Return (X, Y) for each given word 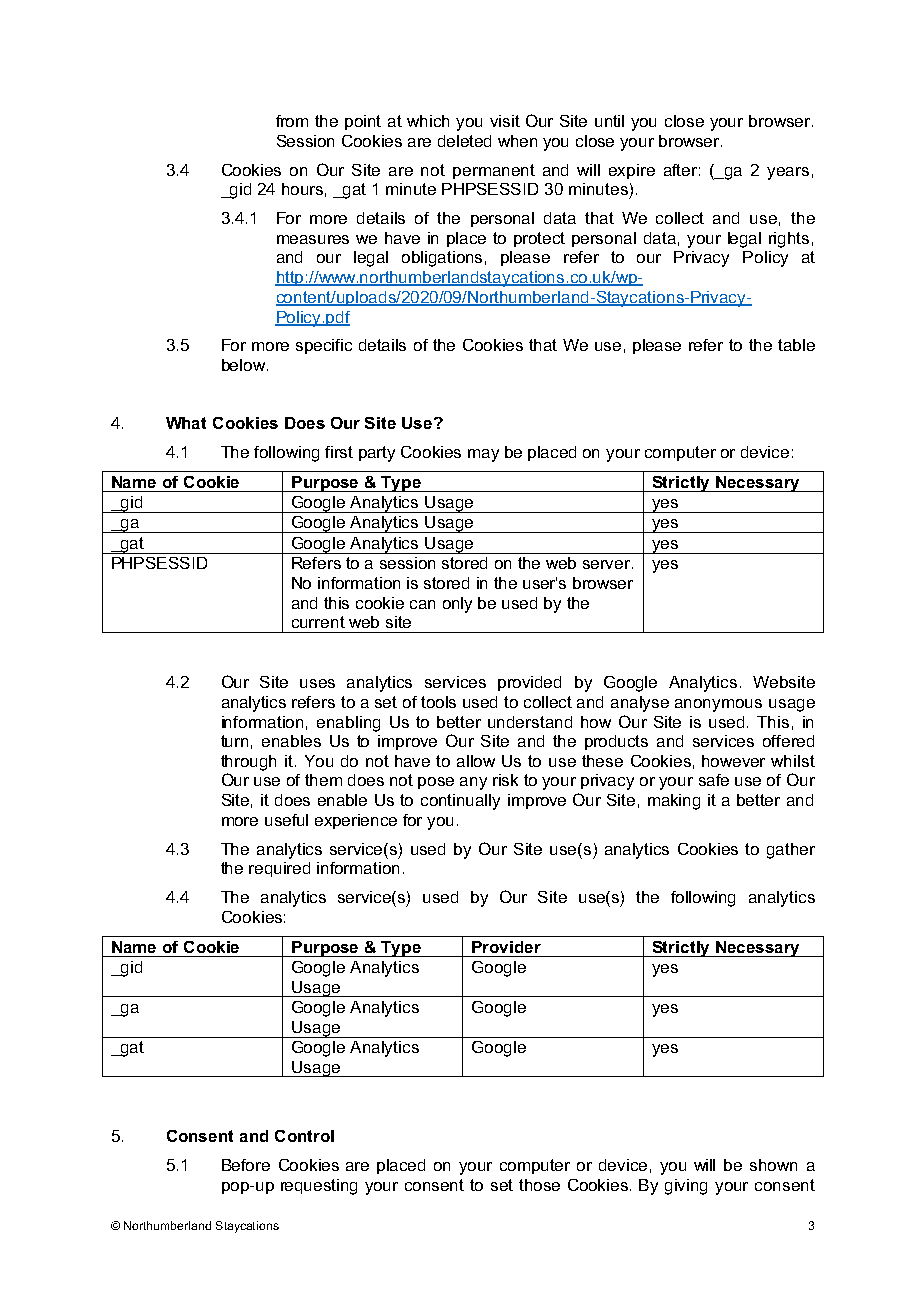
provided (529, 683)
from (292, 121)
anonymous (718, 705)
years (788, 173)
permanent (494, 171)
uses (317, 683)
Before (246, 1165)
